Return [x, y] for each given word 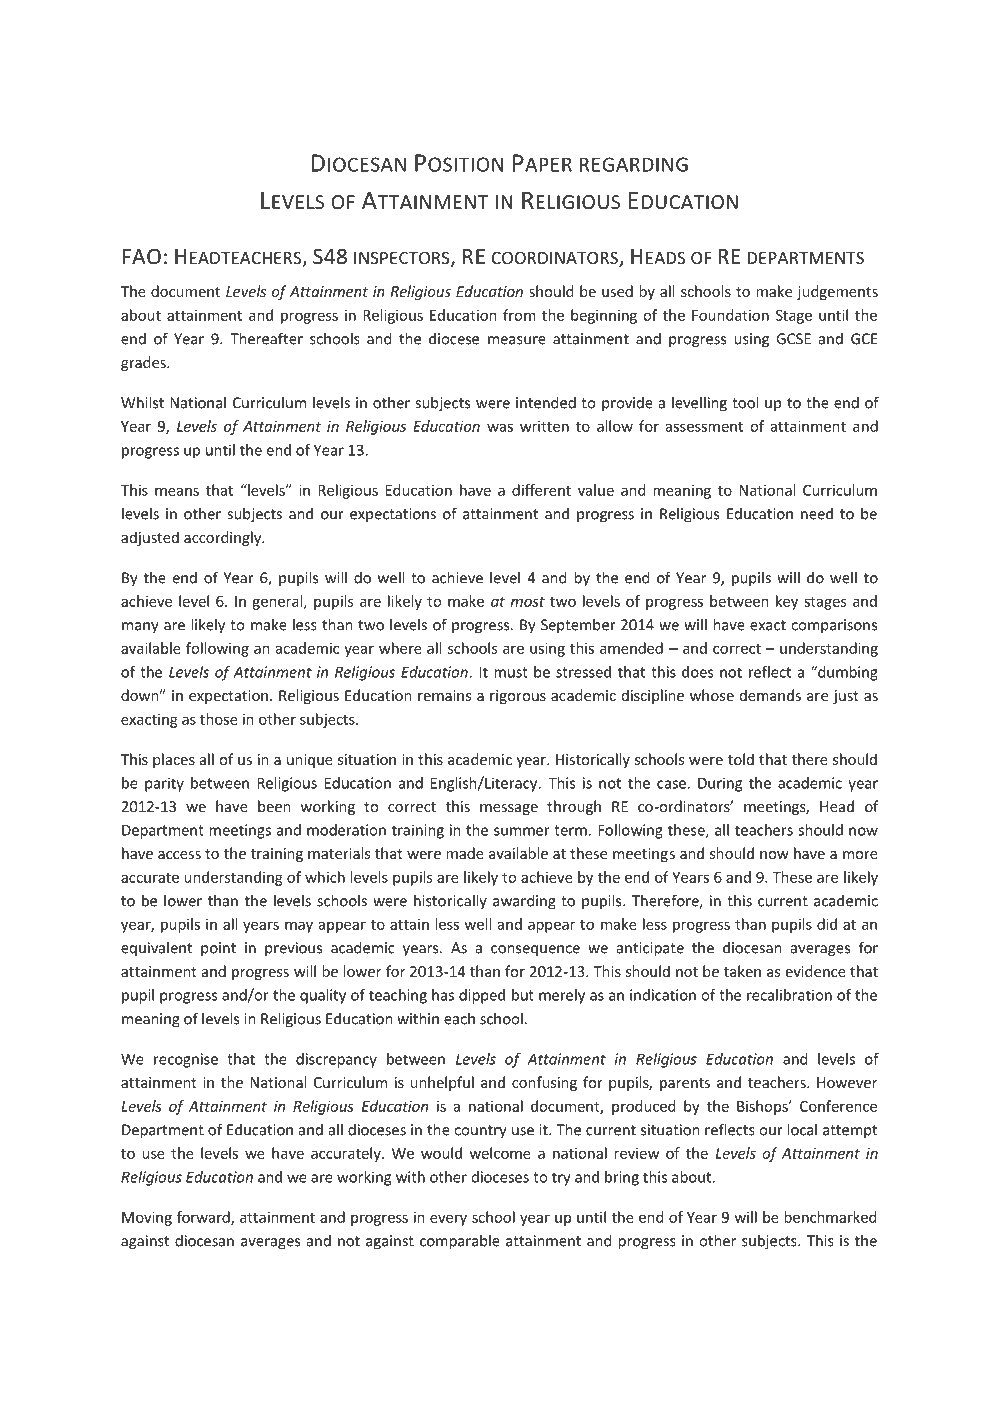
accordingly [223, 538]
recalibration [789, 995]
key [787, 602]
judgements [837, 292]
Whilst [142, 402]
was [500, 427]
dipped [482, 996]
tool [745, 402]
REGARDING [634, 164]
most [528, 602]
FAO [141, 256]
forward [204, 1218]
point [218, 949]
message [509, 809]
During [720, 784]
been [274, 806]
